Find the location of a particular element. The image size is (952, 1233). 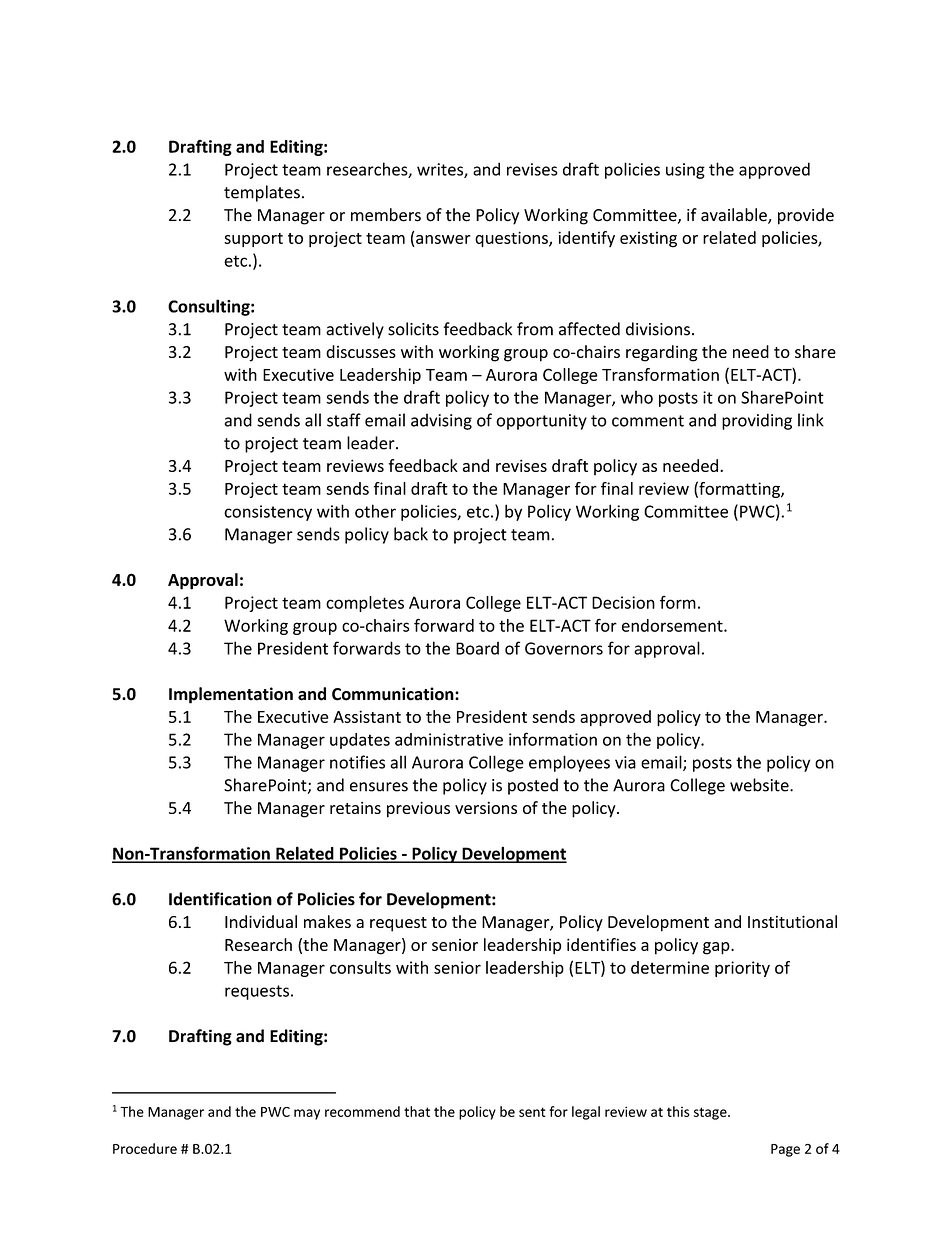

may is located at coordinates (307, 1114).
